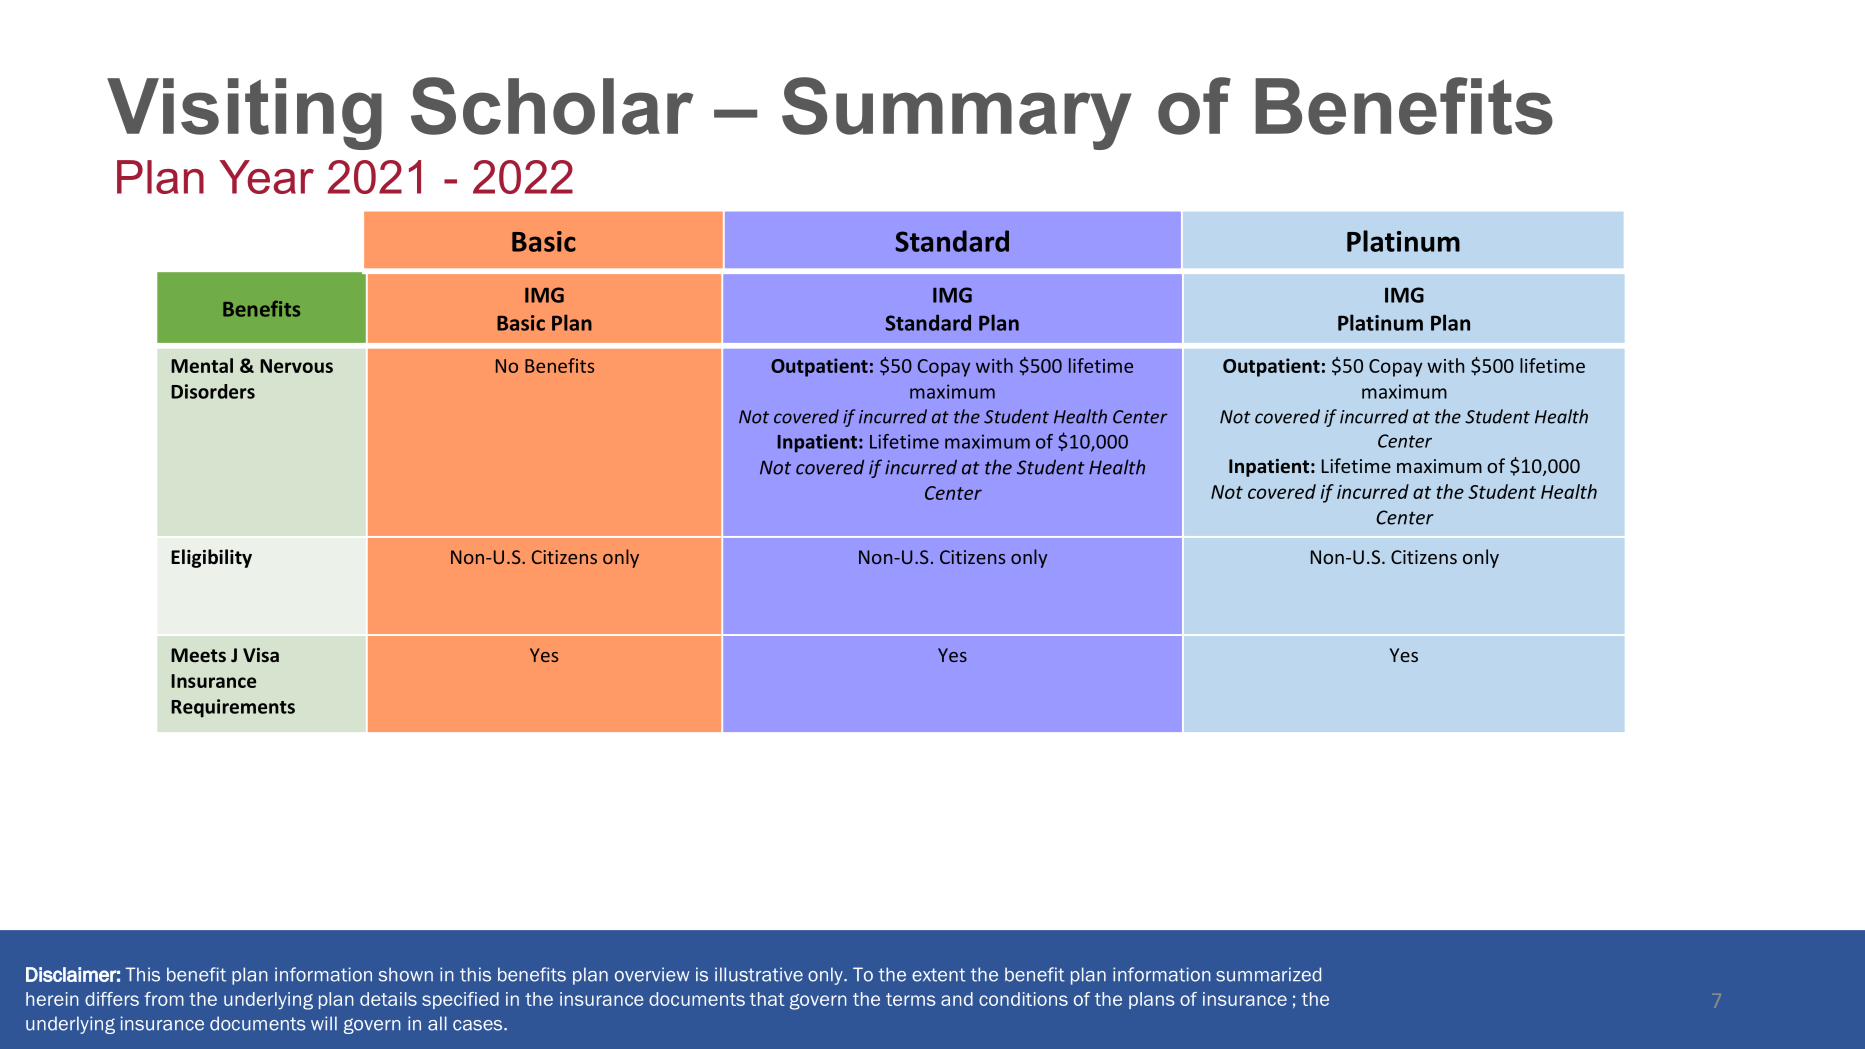 This page has width=1865, height=1049. Describe the element at coordinates (652, 974) in the page. I see `overview` at that location.
